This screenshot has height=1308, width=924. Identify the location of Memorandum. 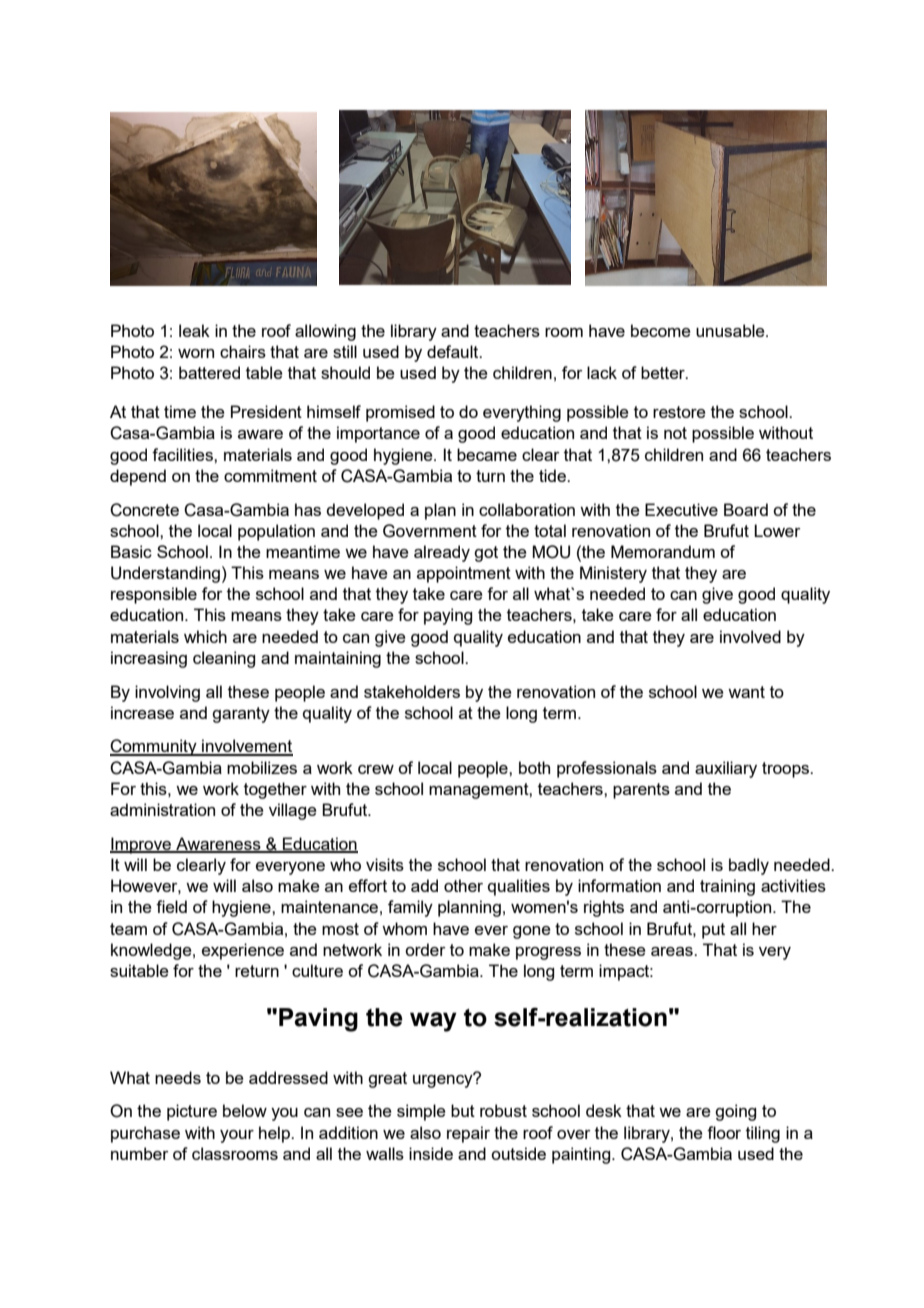
(663, 551).
